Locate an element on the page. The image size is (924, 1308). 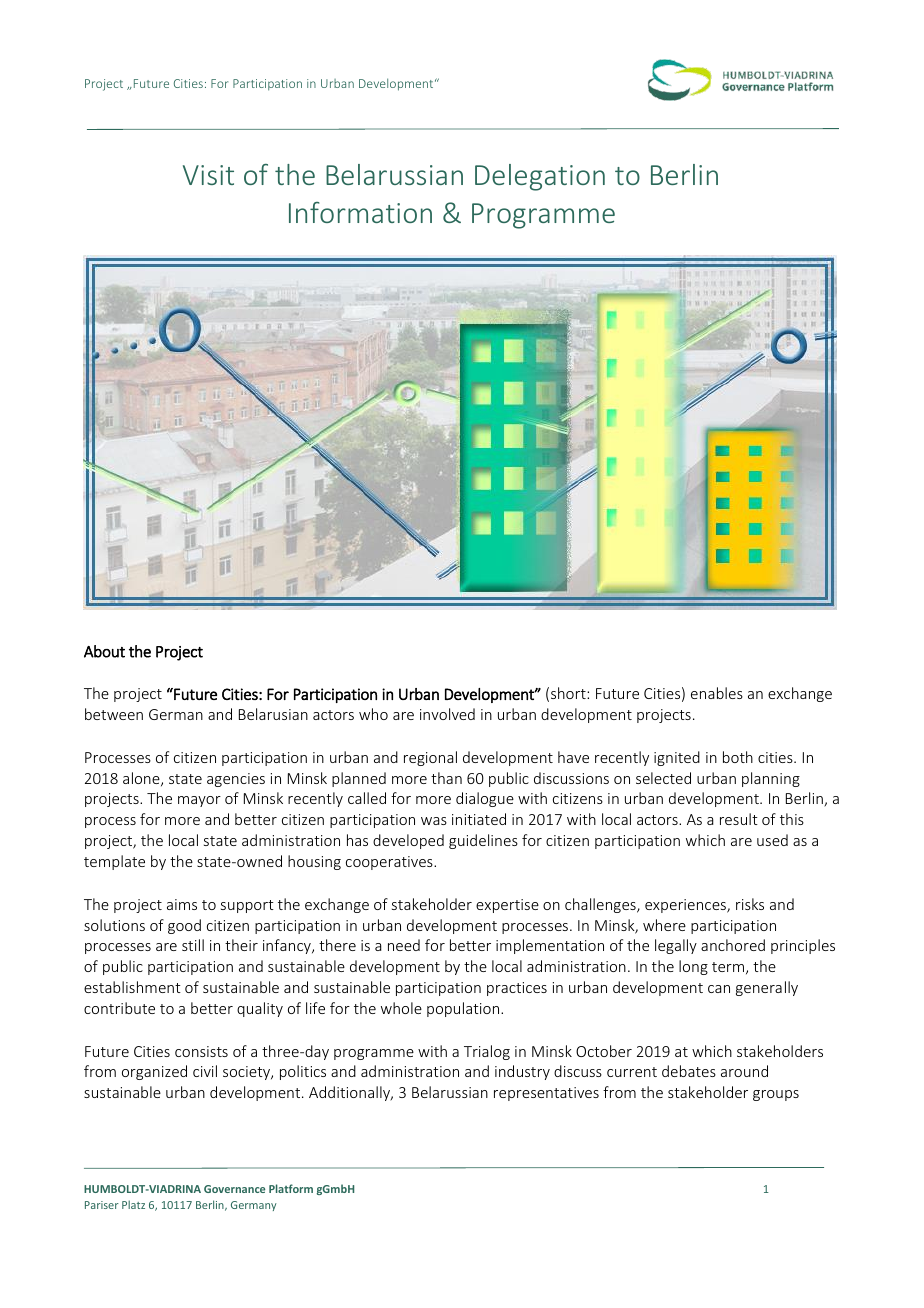
Delegation is located at coordinates (540, 177).
